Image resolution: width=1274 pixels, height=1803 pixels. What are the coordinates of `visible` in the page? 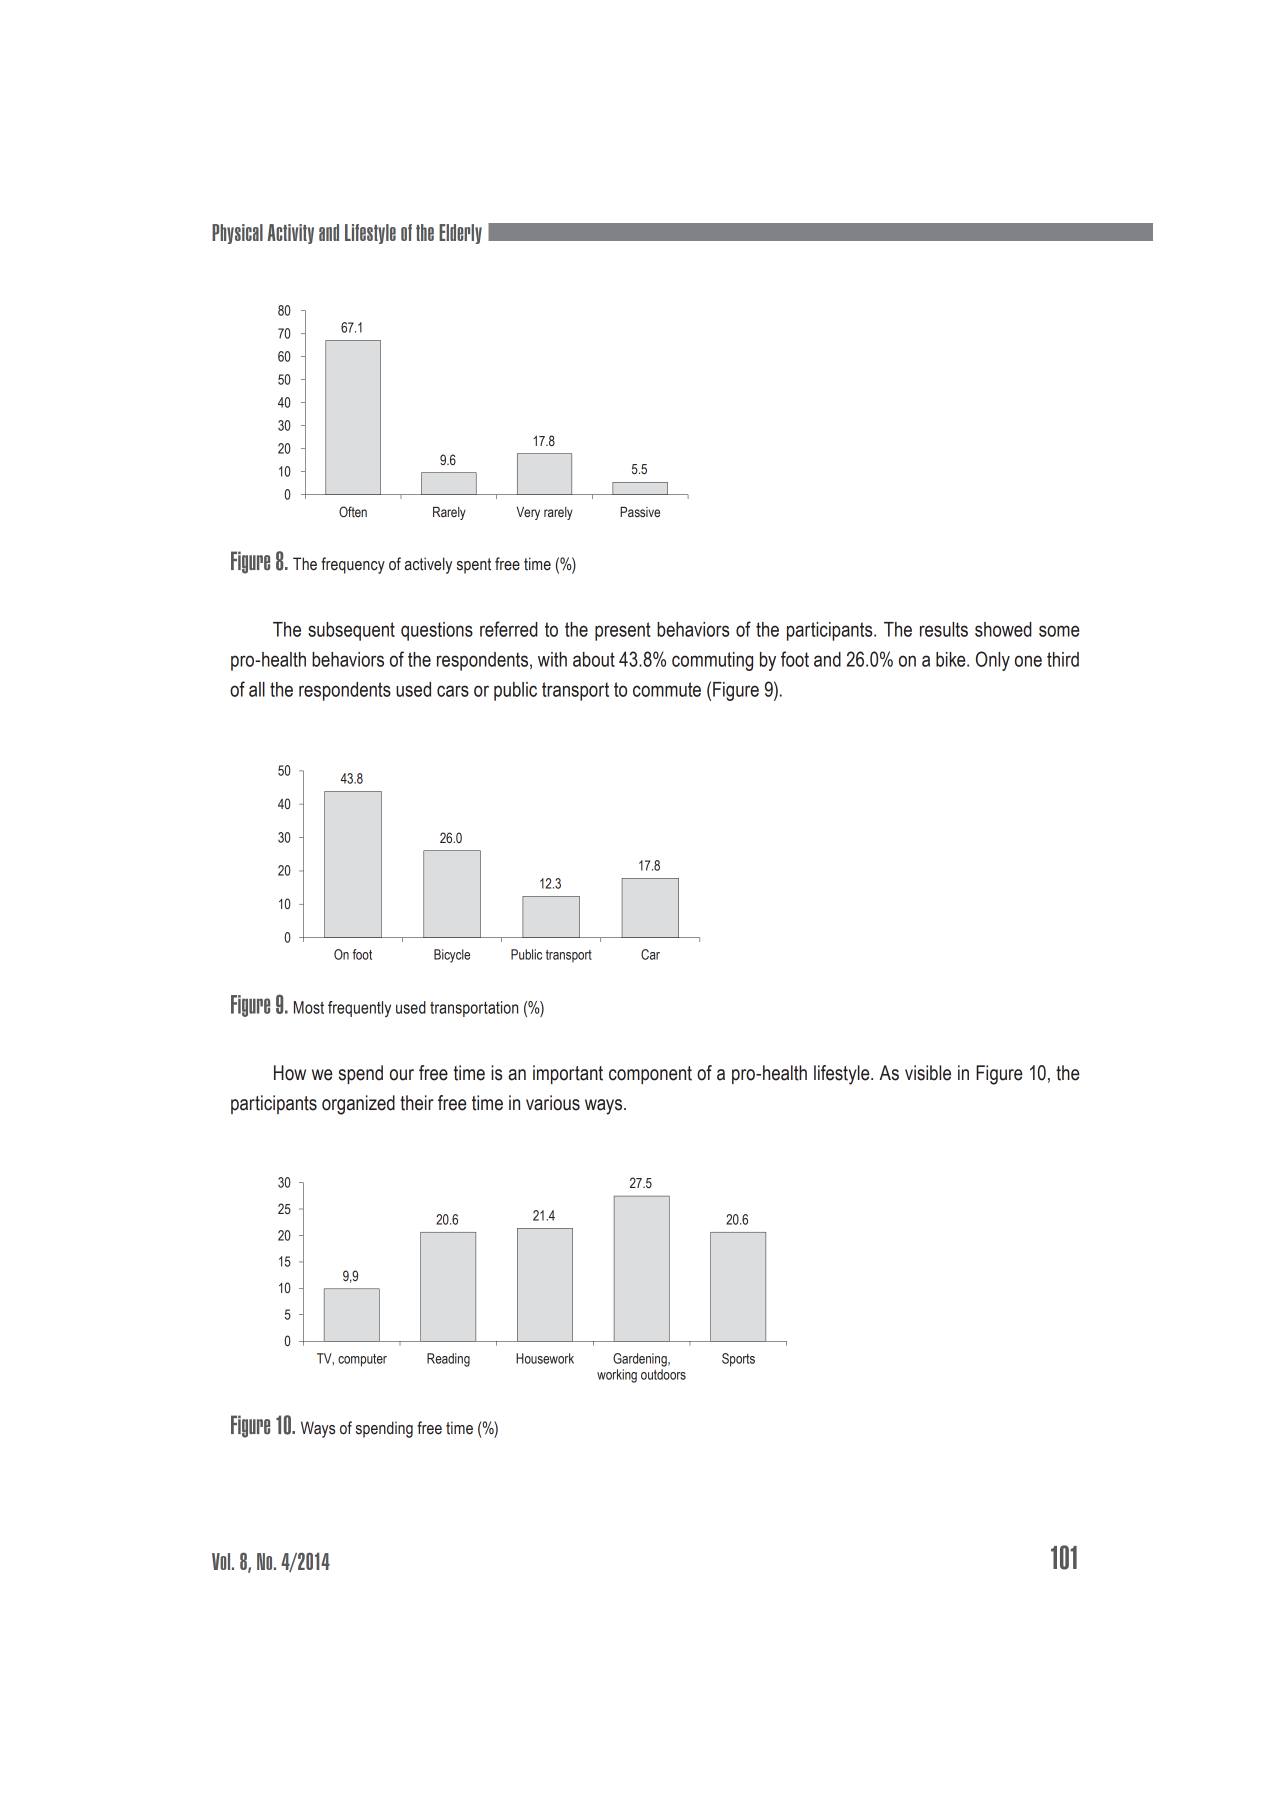 It's located at (928, 1073).
